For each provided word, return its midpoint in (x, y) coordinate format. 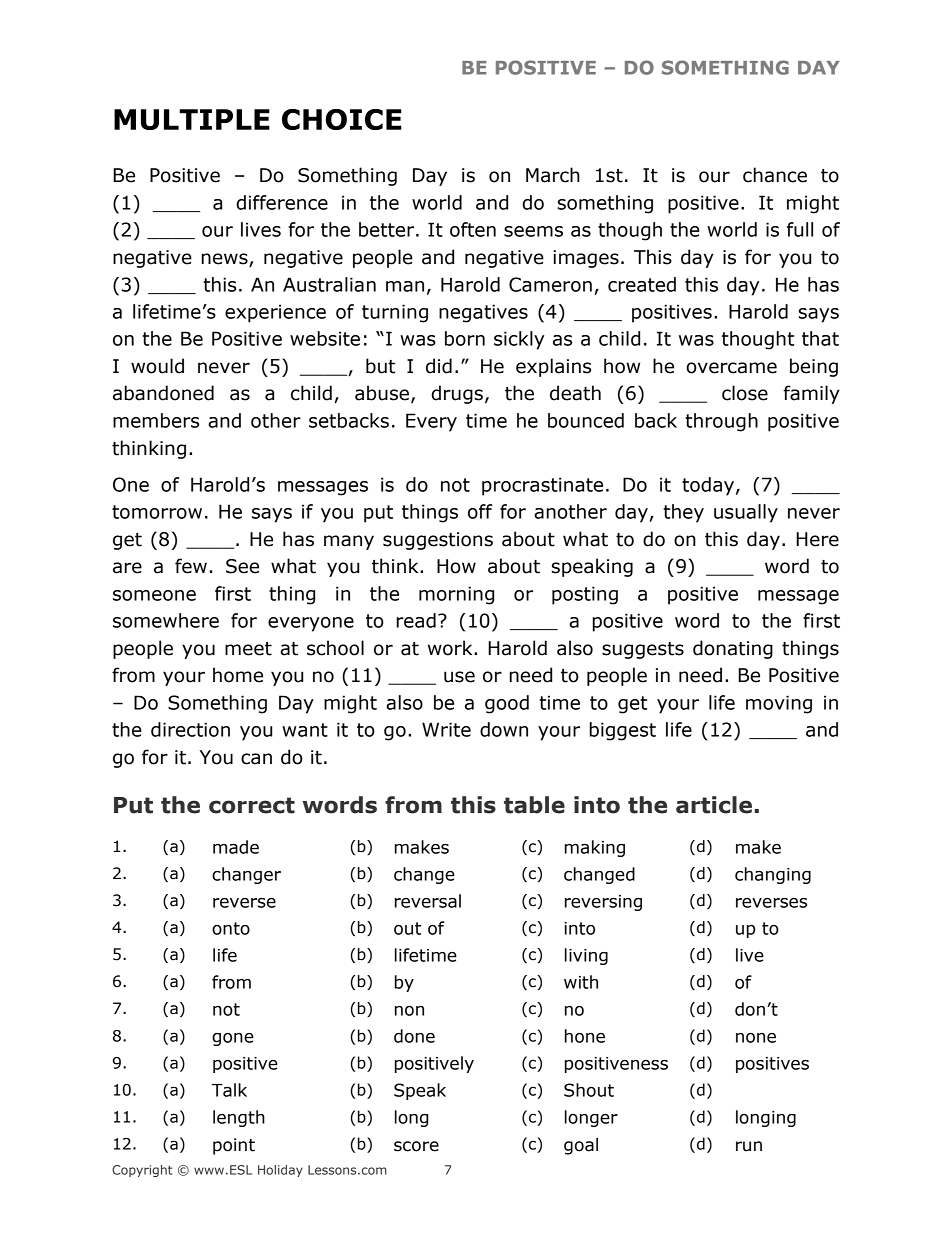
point (234, 1146)
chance (775, 175)
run (749, 1146)
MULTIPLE (192, 119)
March (553, 175)
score (416, 1146)
